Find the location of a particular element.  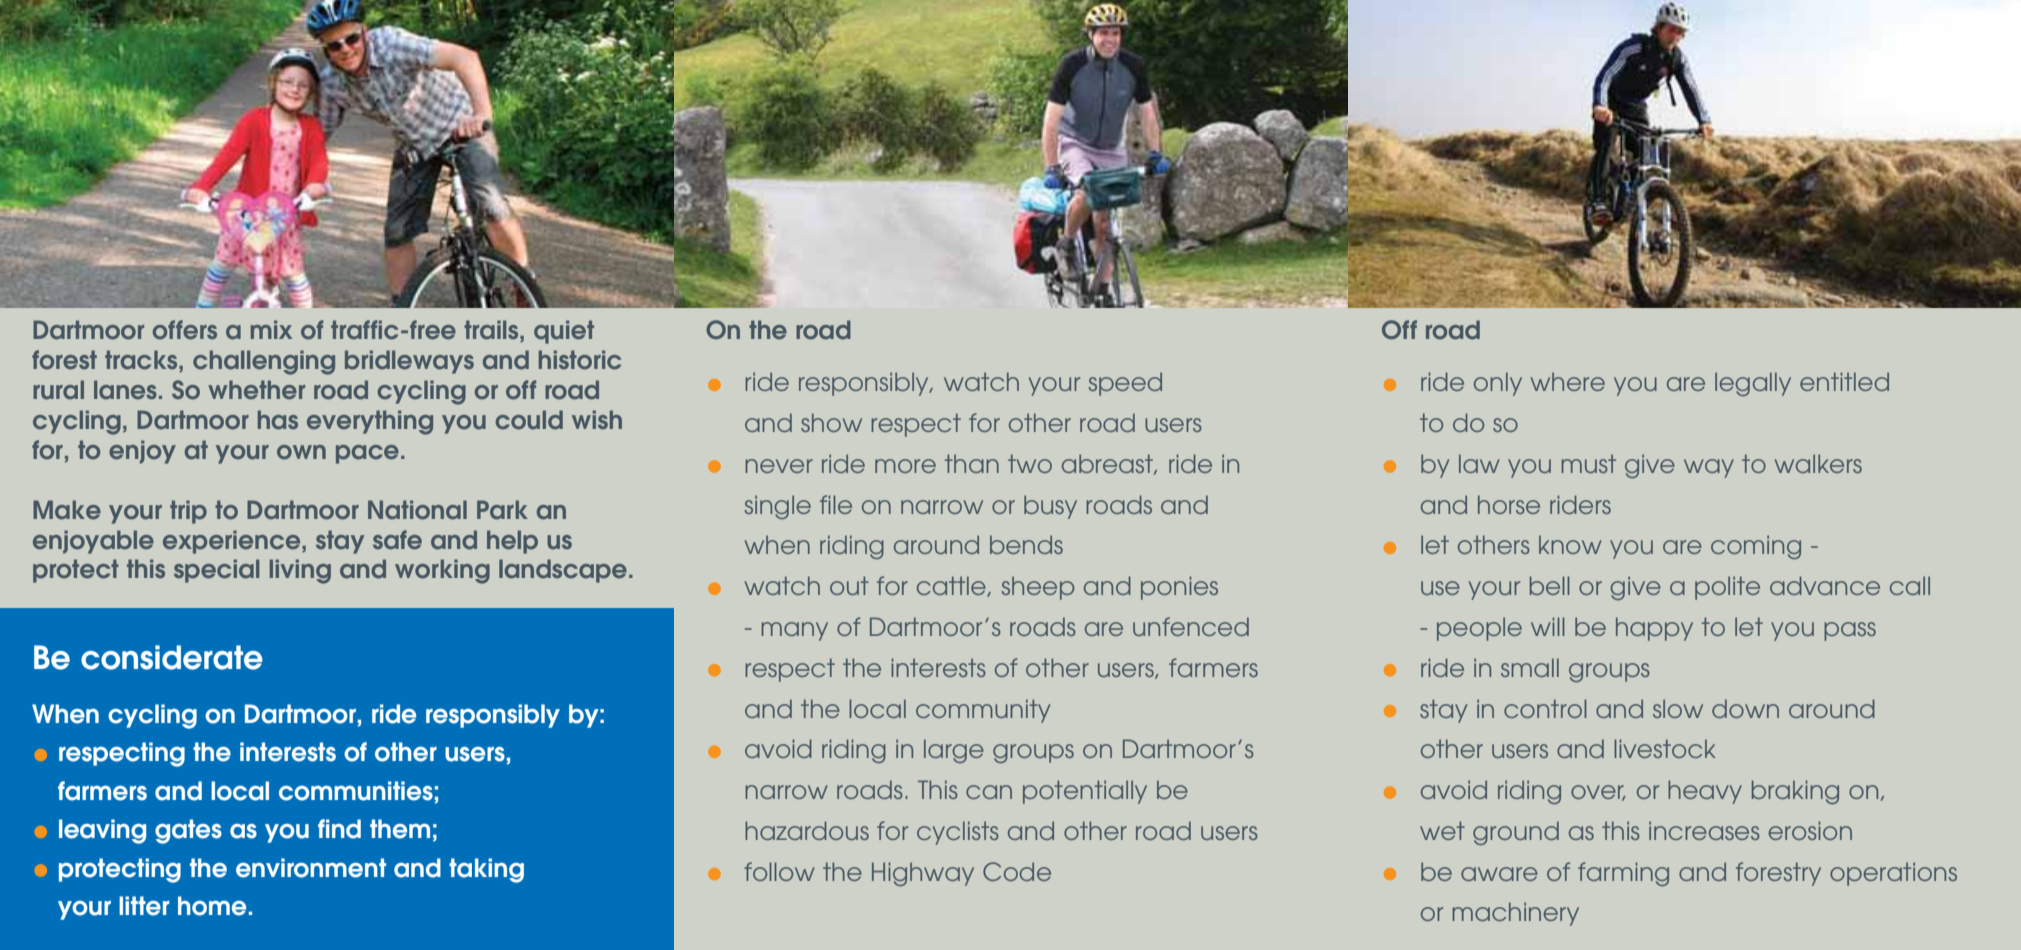

slow is located at coordinates (1678, 708).
